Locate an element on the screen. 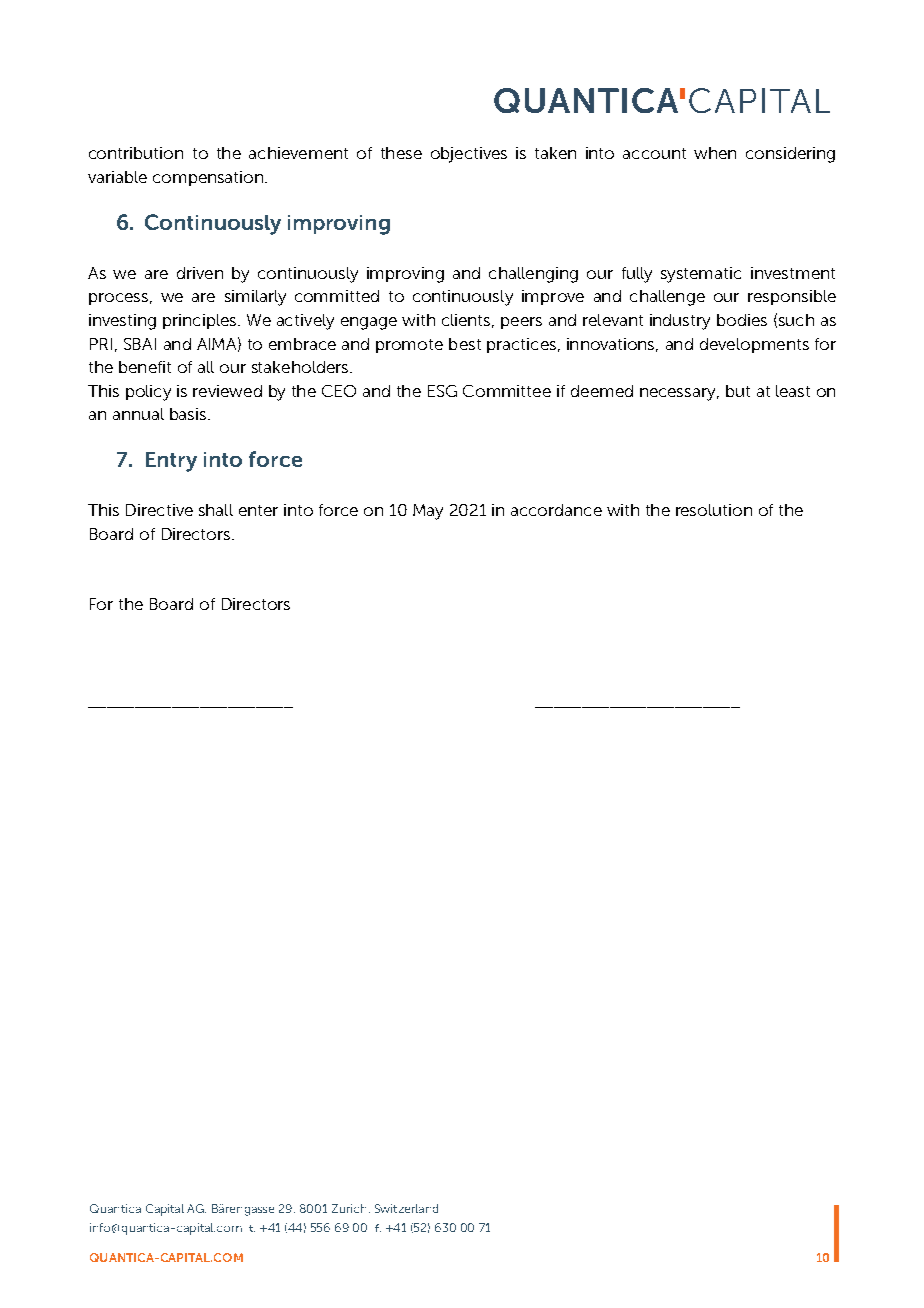 This screenshot has height=1308, width=924. compensation is located at coordinates (209, 178).
